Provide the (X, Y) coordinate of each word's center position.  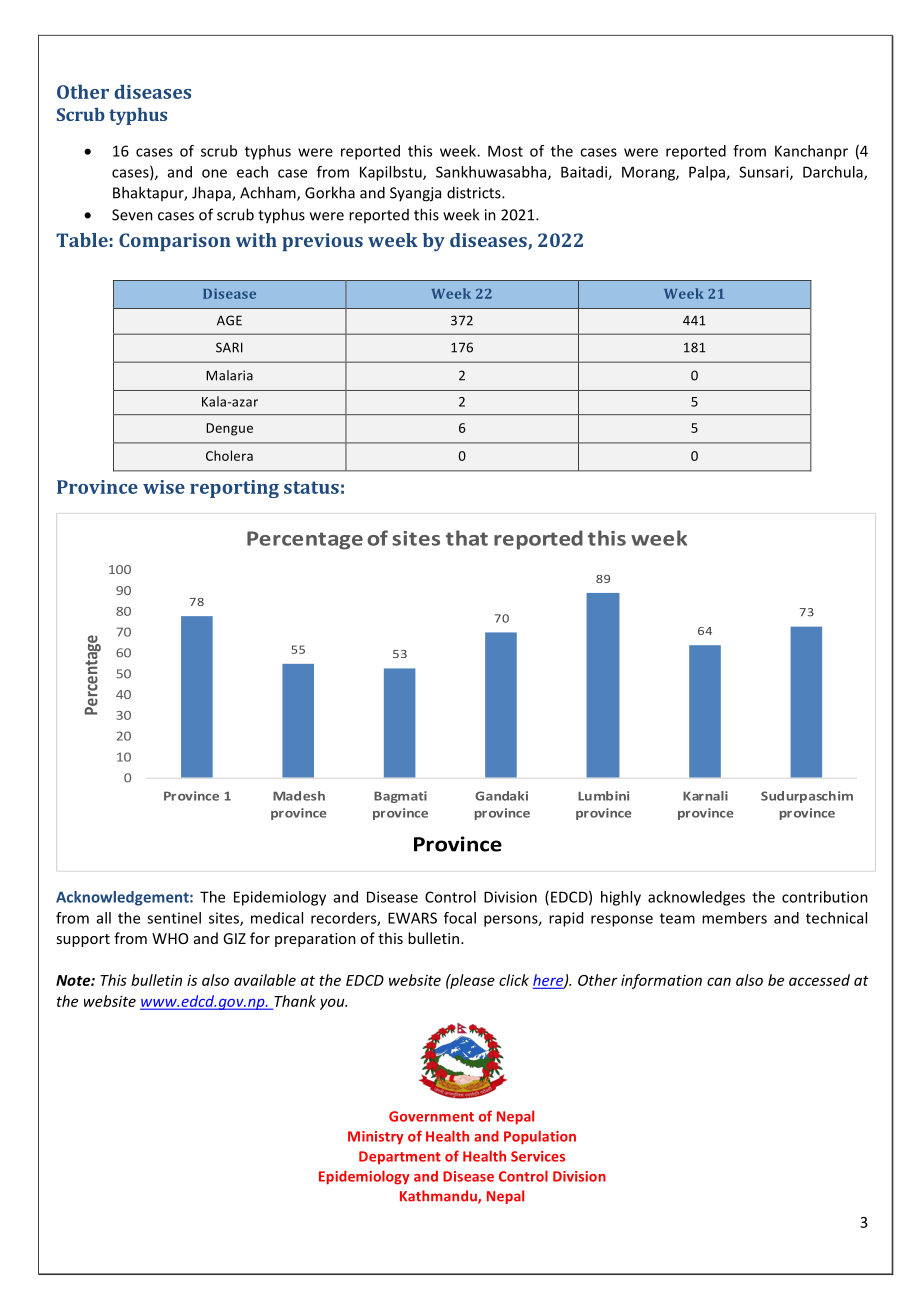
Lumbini (603, 796)
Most (505, 151)
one (214, 173)
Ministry (376, 1138)
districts (475, 192)
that (467, 538)
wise (164, 487)
